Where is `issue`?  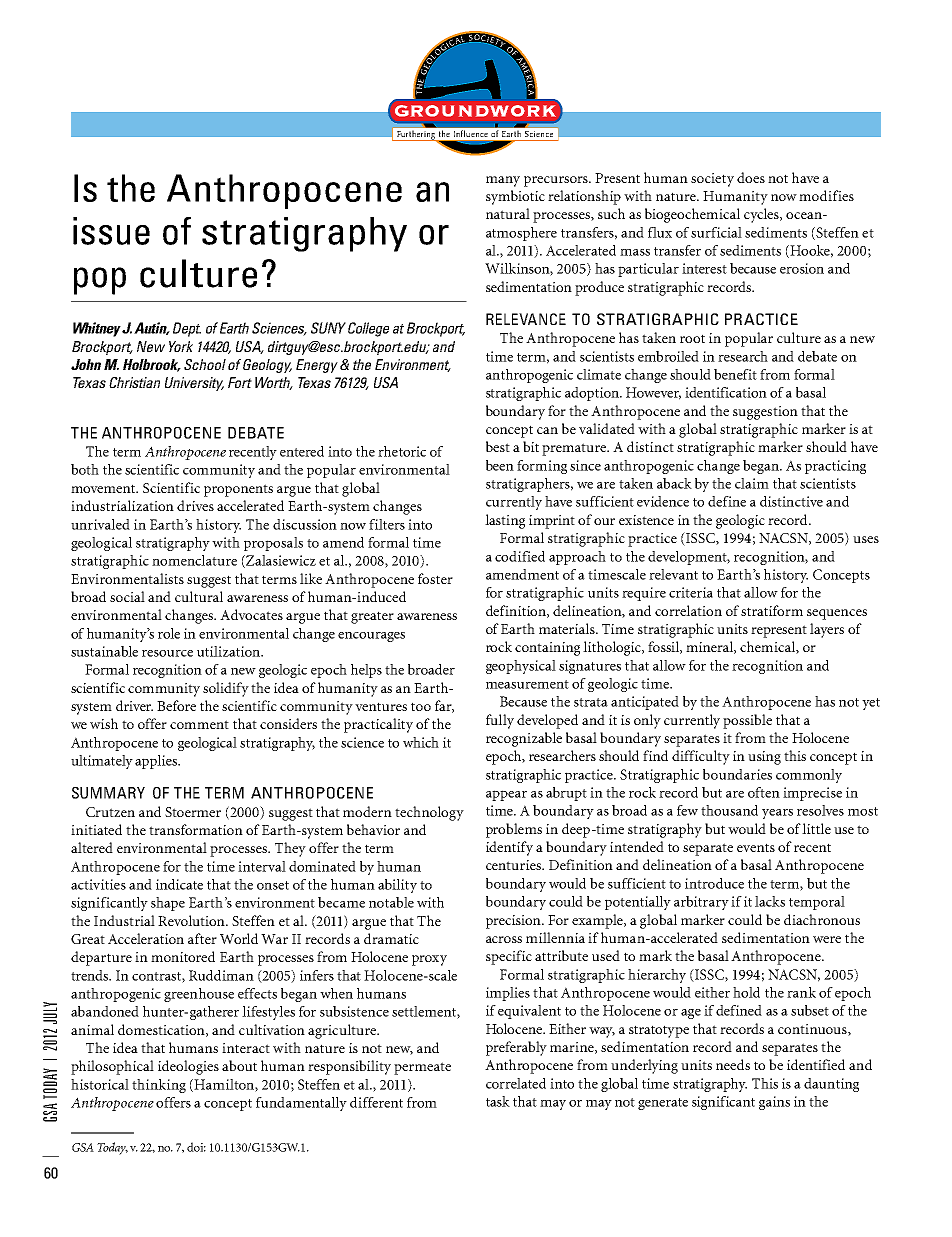 issue is located at coordinates (111, 231).
